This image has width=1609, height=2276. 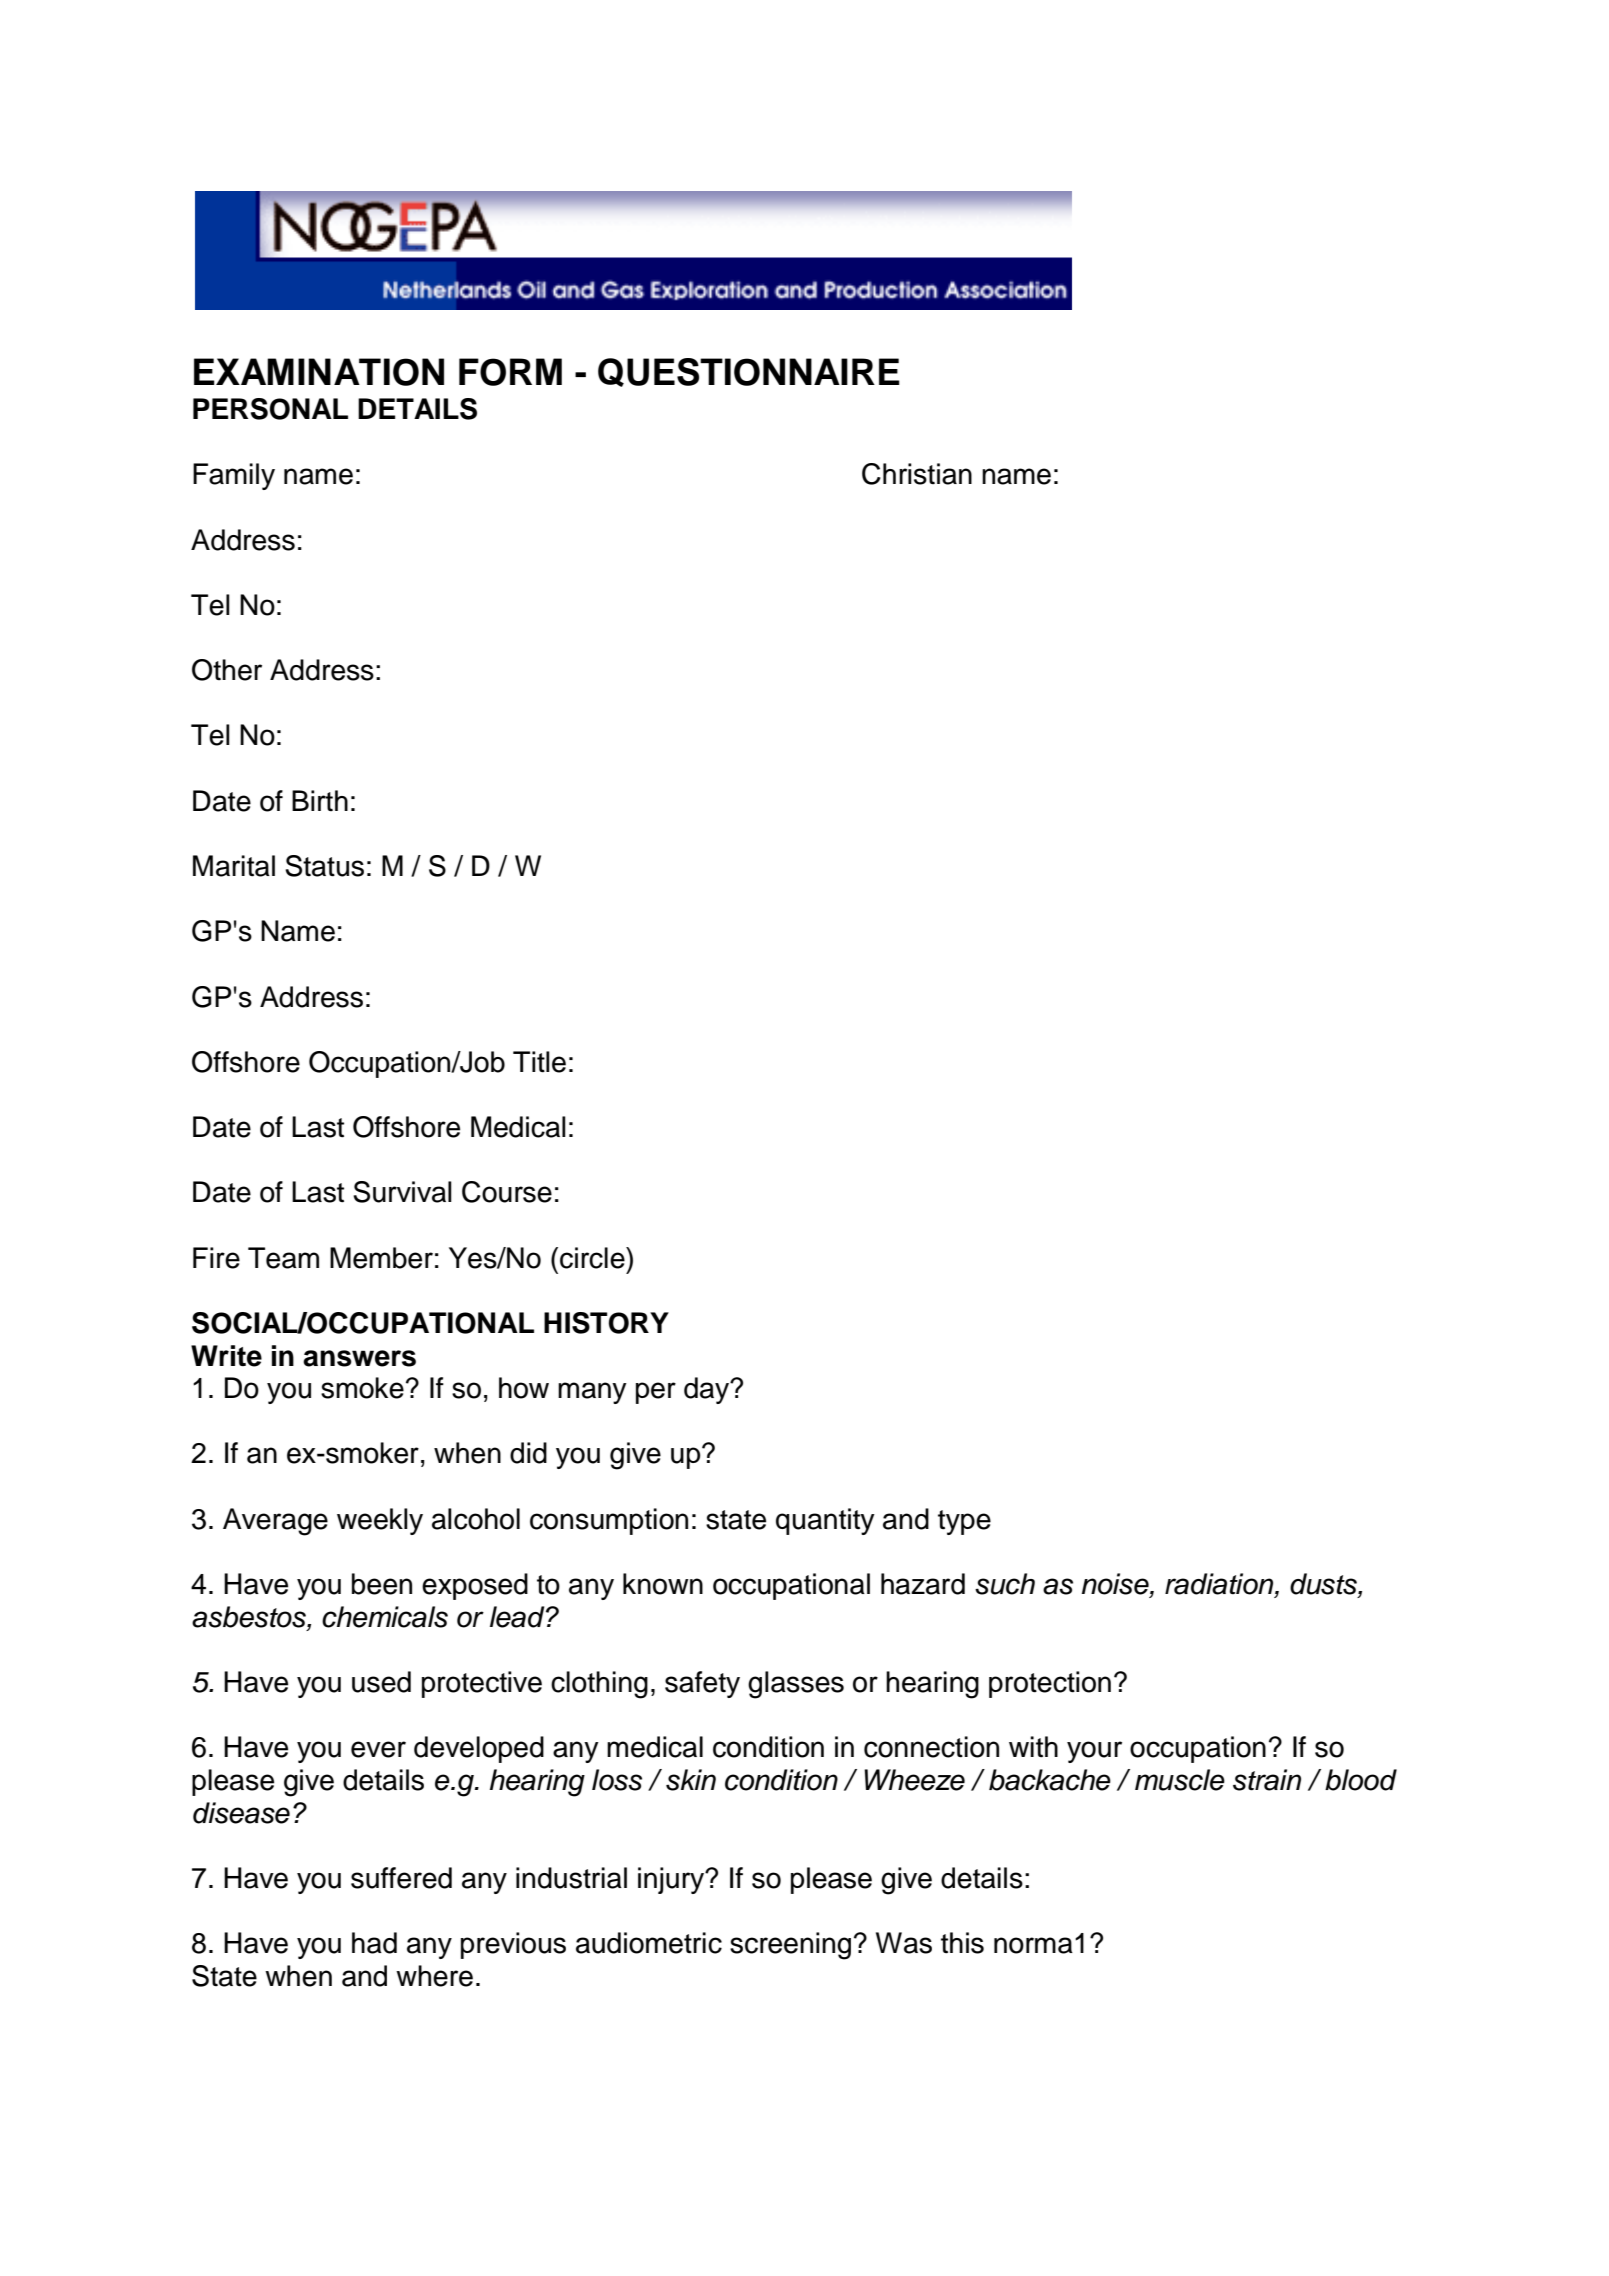 I want to click on screening, so click(x=790, y=1946).
